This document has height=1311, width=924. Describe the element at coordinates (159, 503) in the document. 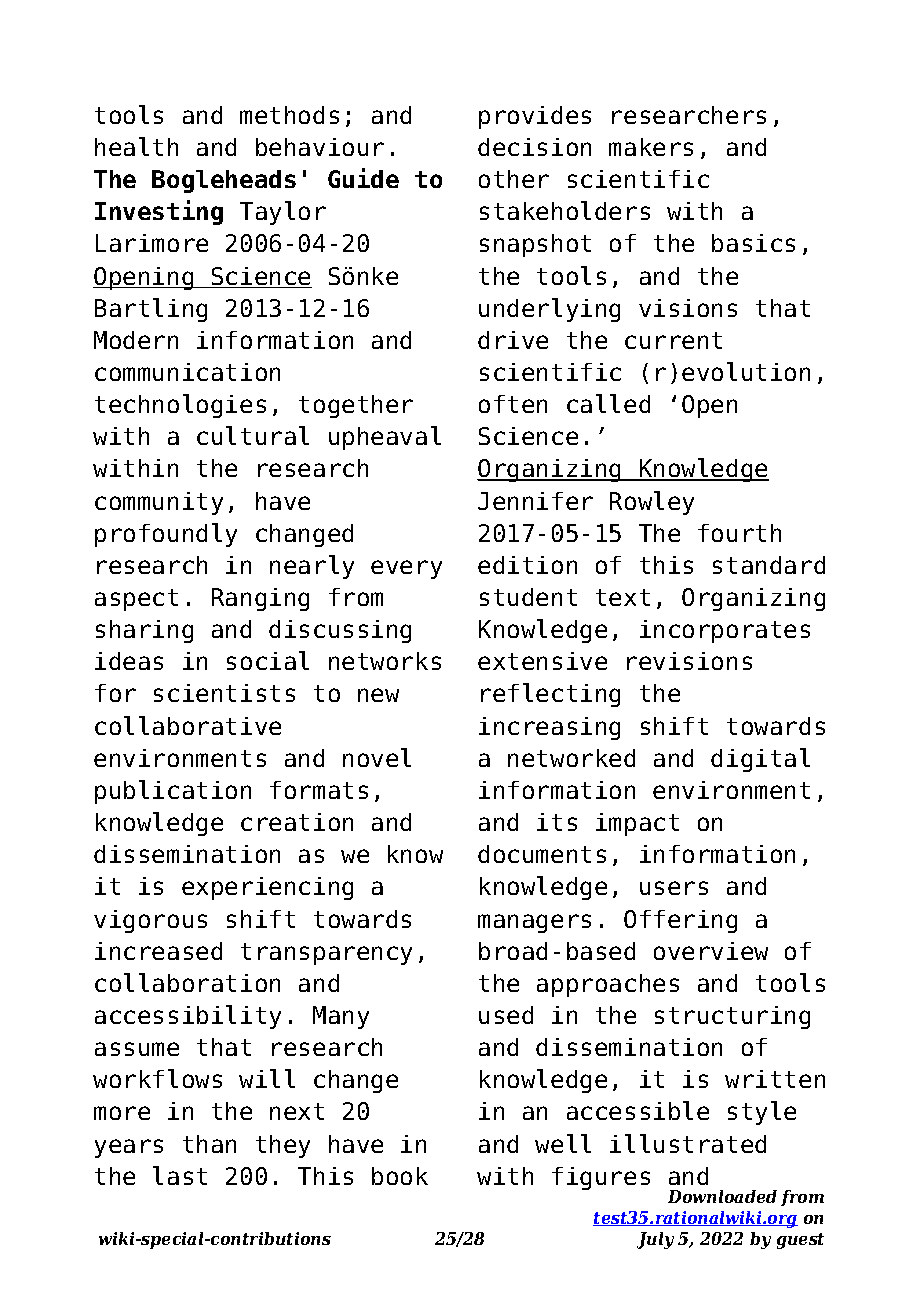

I see `community` at that location.
